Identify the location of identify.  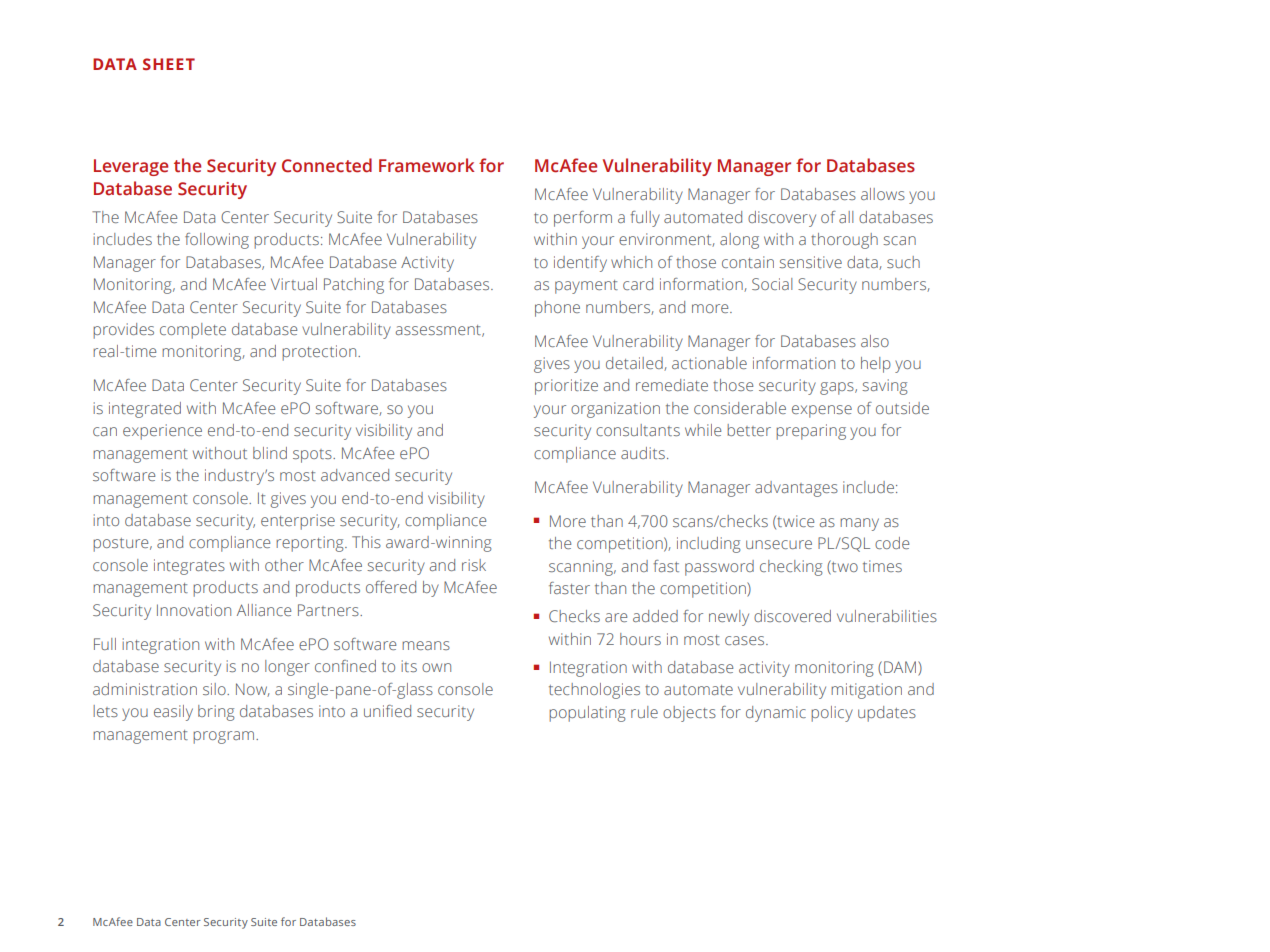
(580, 264).
